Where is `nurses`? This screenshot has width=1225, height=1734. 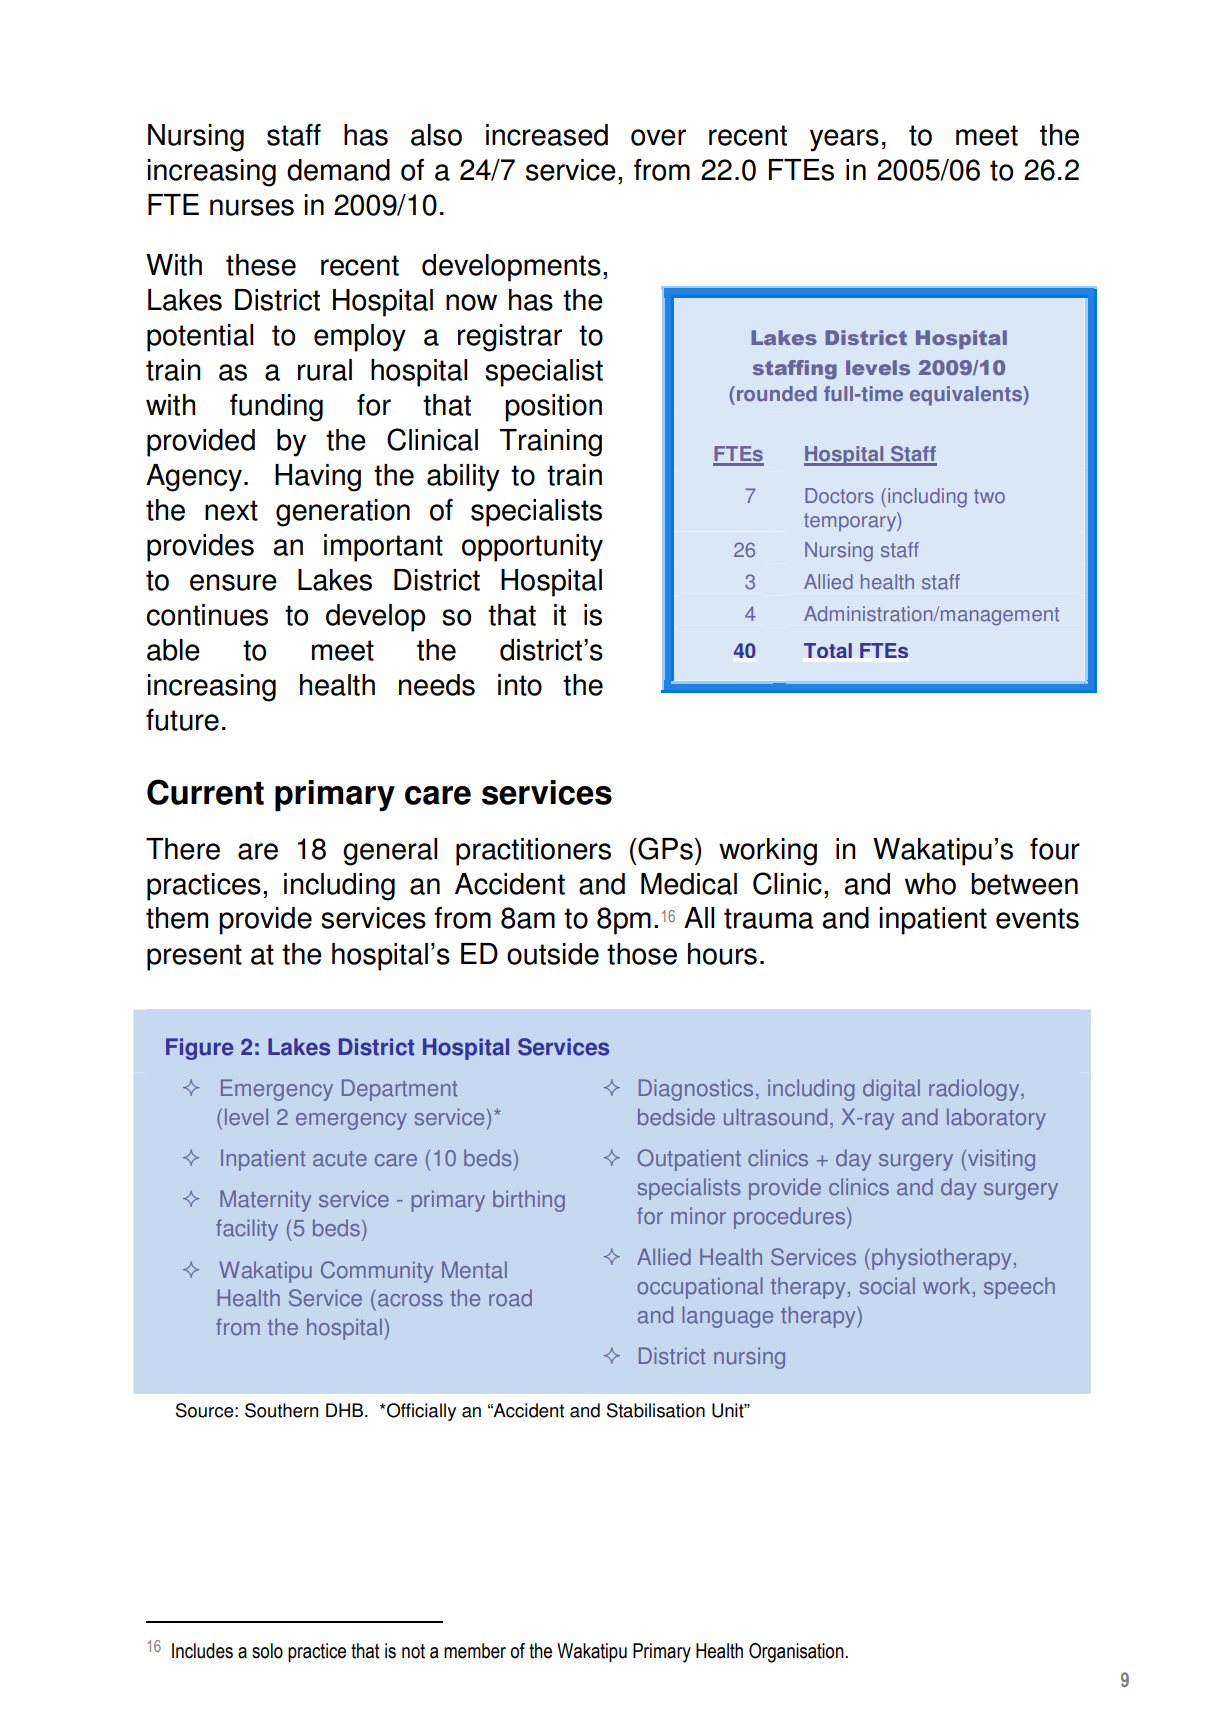
nurses is located at coordinates (252, 207).
